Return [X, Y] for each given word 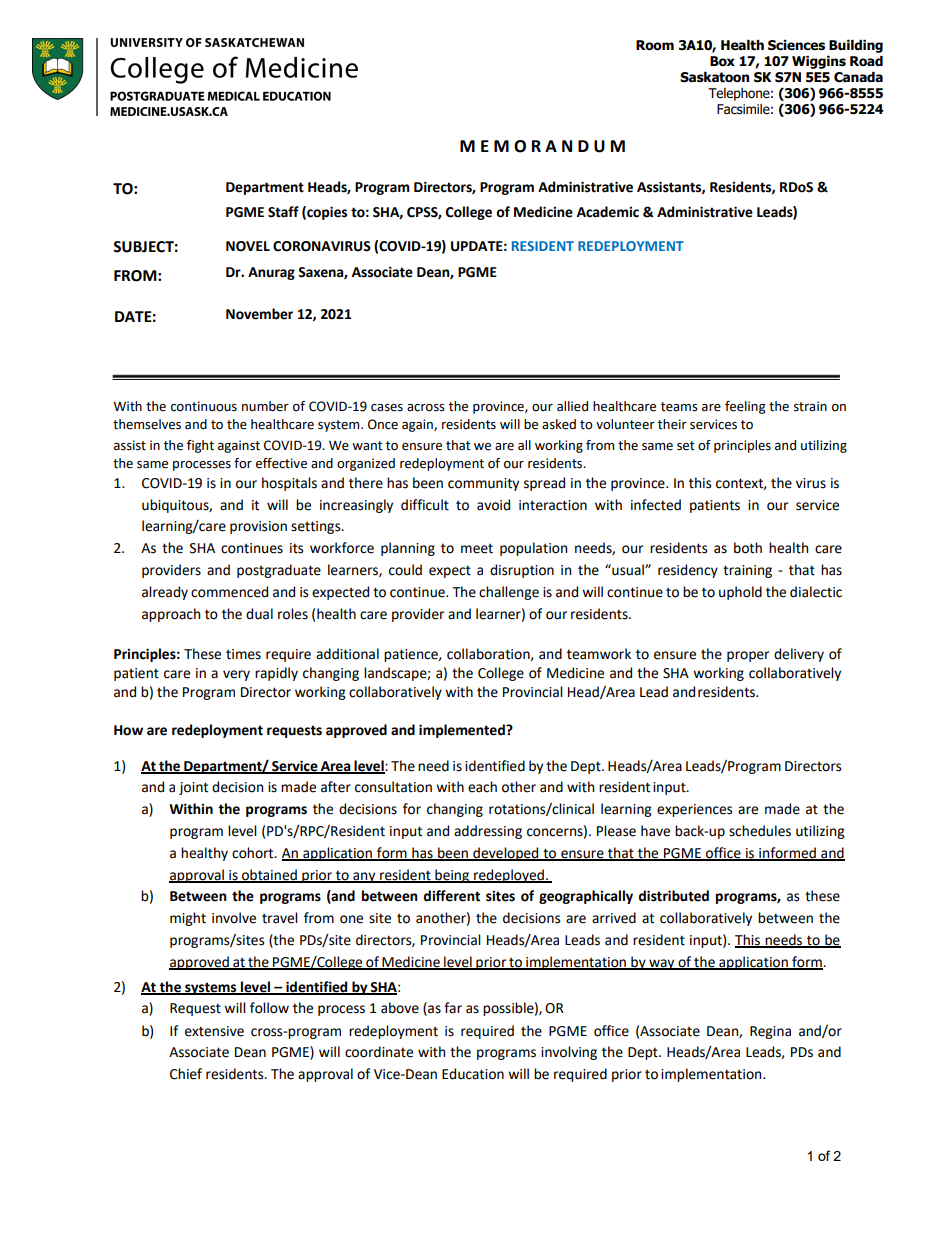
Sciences [796, 45]
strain [810, 406]
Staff [283, 212]
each [482, 787]
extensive [214, 1031]
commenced [229, 592]
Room [655, 45]
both [748, 548]
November [259, 314]
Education [473, 1074]
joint [193, 788]
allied [572, 406]
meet [477, 549]
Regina [770, 1032]
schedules [760, 831]
